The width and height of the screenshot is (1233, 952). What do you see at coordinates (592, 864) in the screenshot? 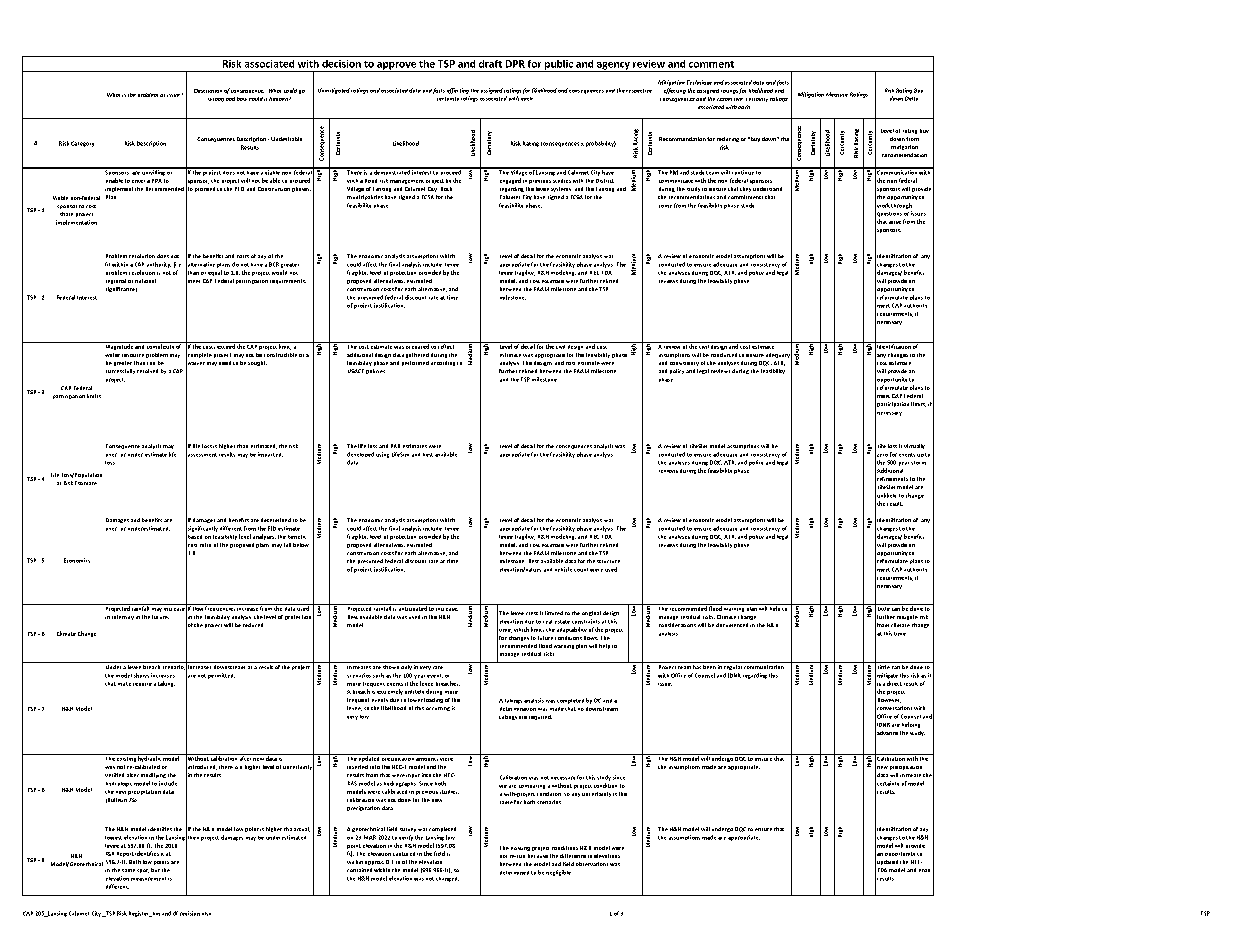
I see `observations` at bounding box center [592, 864].
